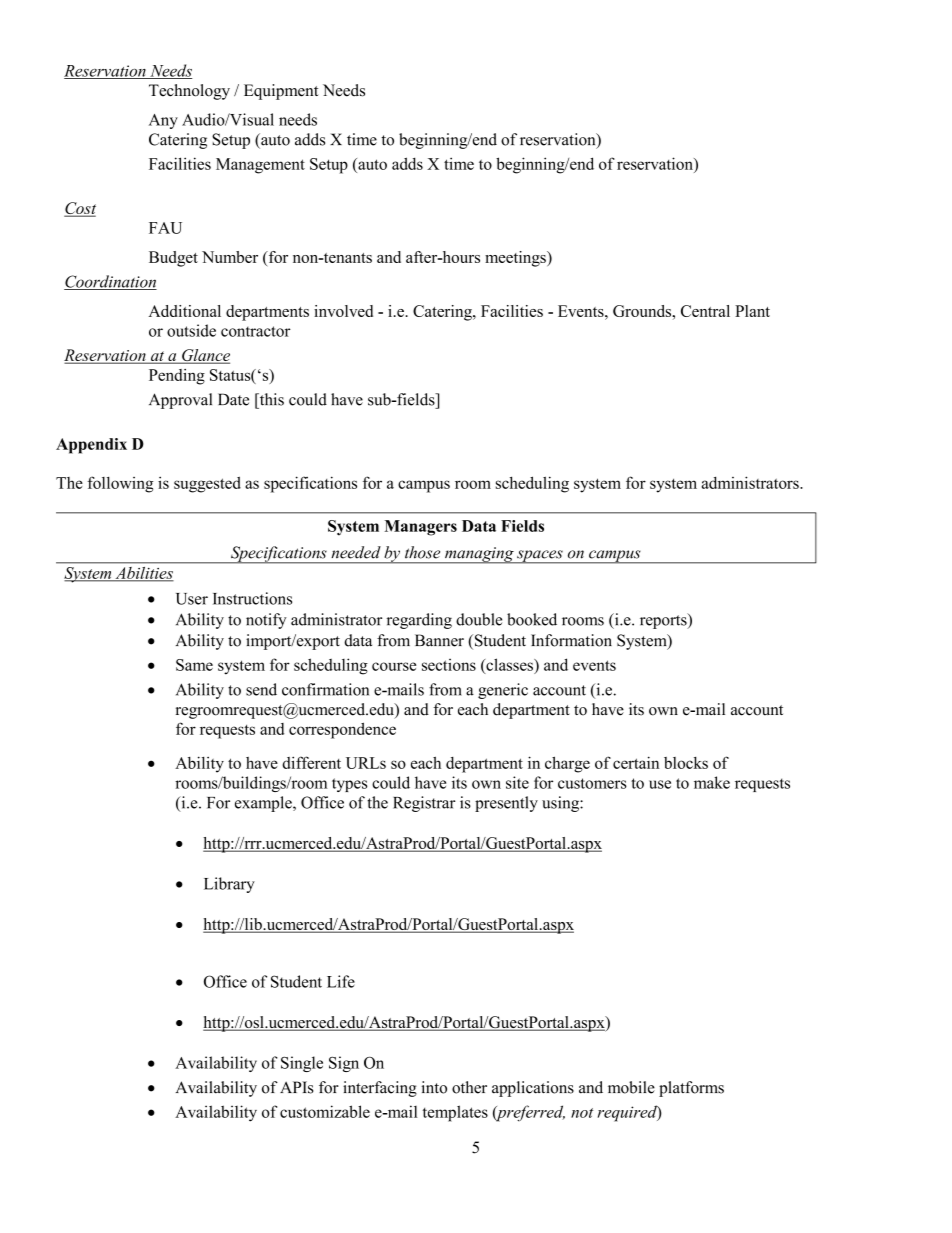 The image size is (952, 1233). I want to click on Single, so click(302, 1064).
